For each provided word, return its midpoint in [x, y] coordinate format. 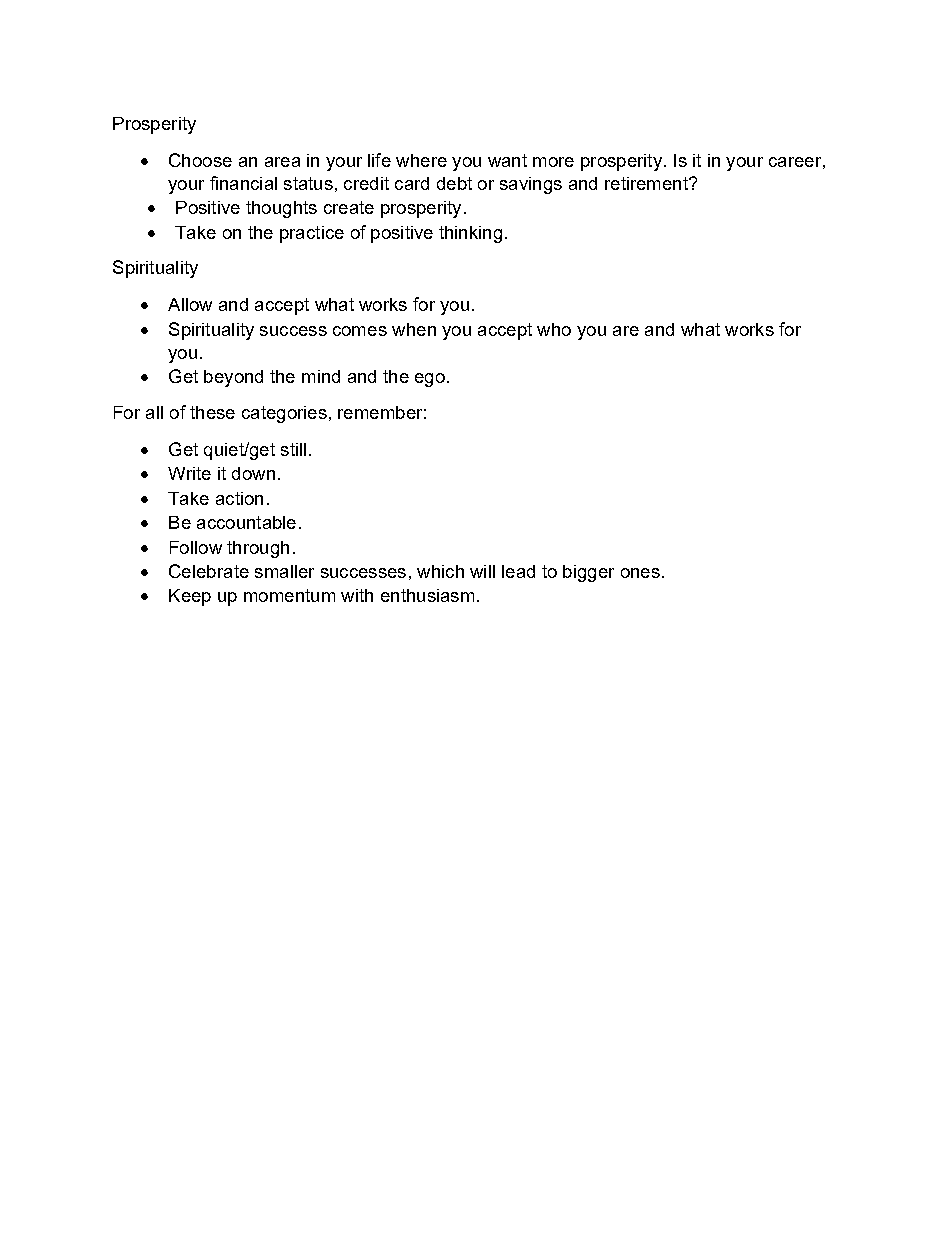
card [412, 183]
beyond [233, 378]
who [554, 329]
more [553, 162]
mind [321, 376]
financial [243, 183]
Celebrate [209, 571]
